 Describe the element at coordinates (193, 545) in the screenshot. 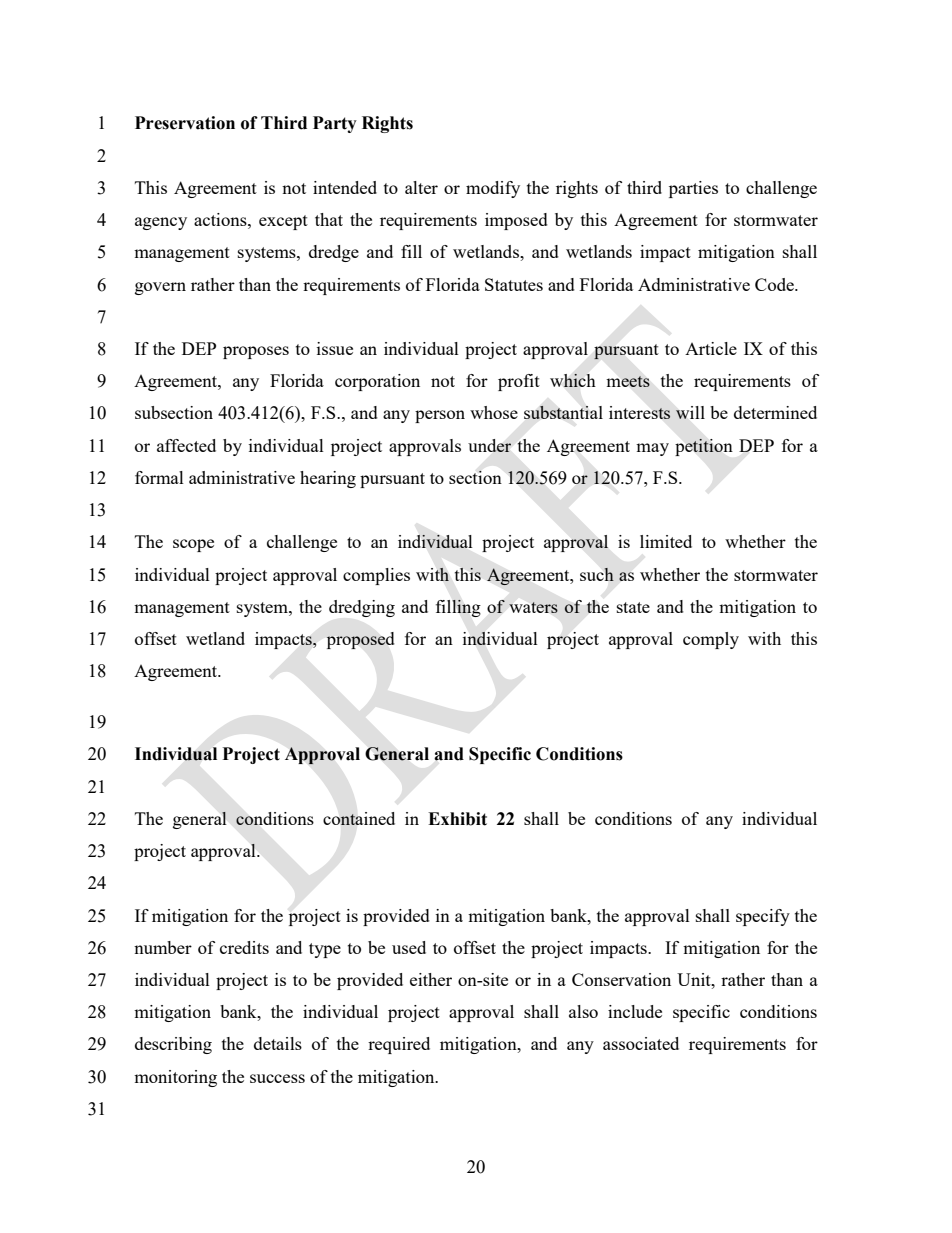

I see `scope` at that location.
